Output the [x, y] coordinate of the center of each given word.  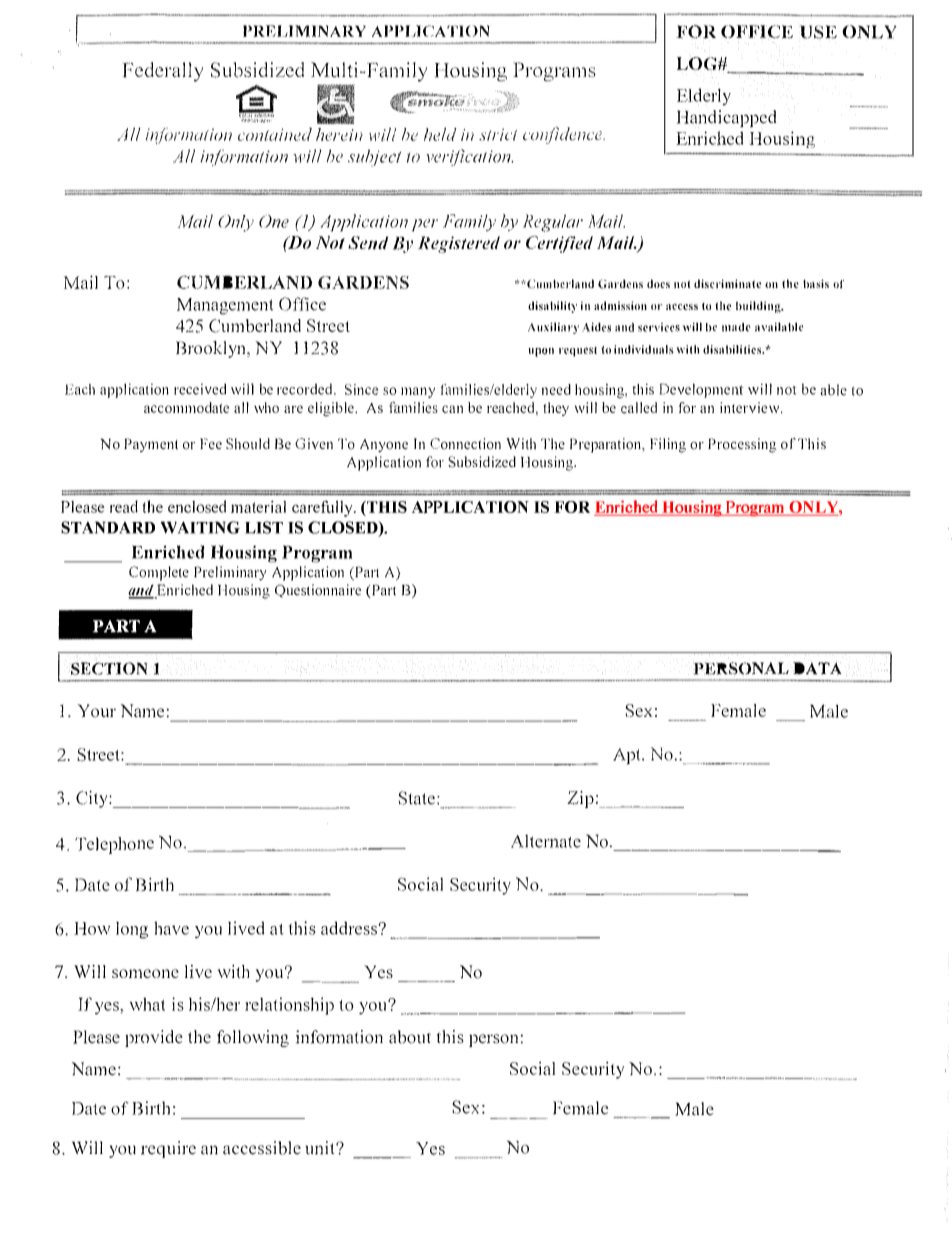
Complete [159, 573]
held [440, 134]
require [168, 1149]
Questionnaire [318, 591]
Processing [742, 445]
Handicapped [726, 119]
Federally [163, 72]
